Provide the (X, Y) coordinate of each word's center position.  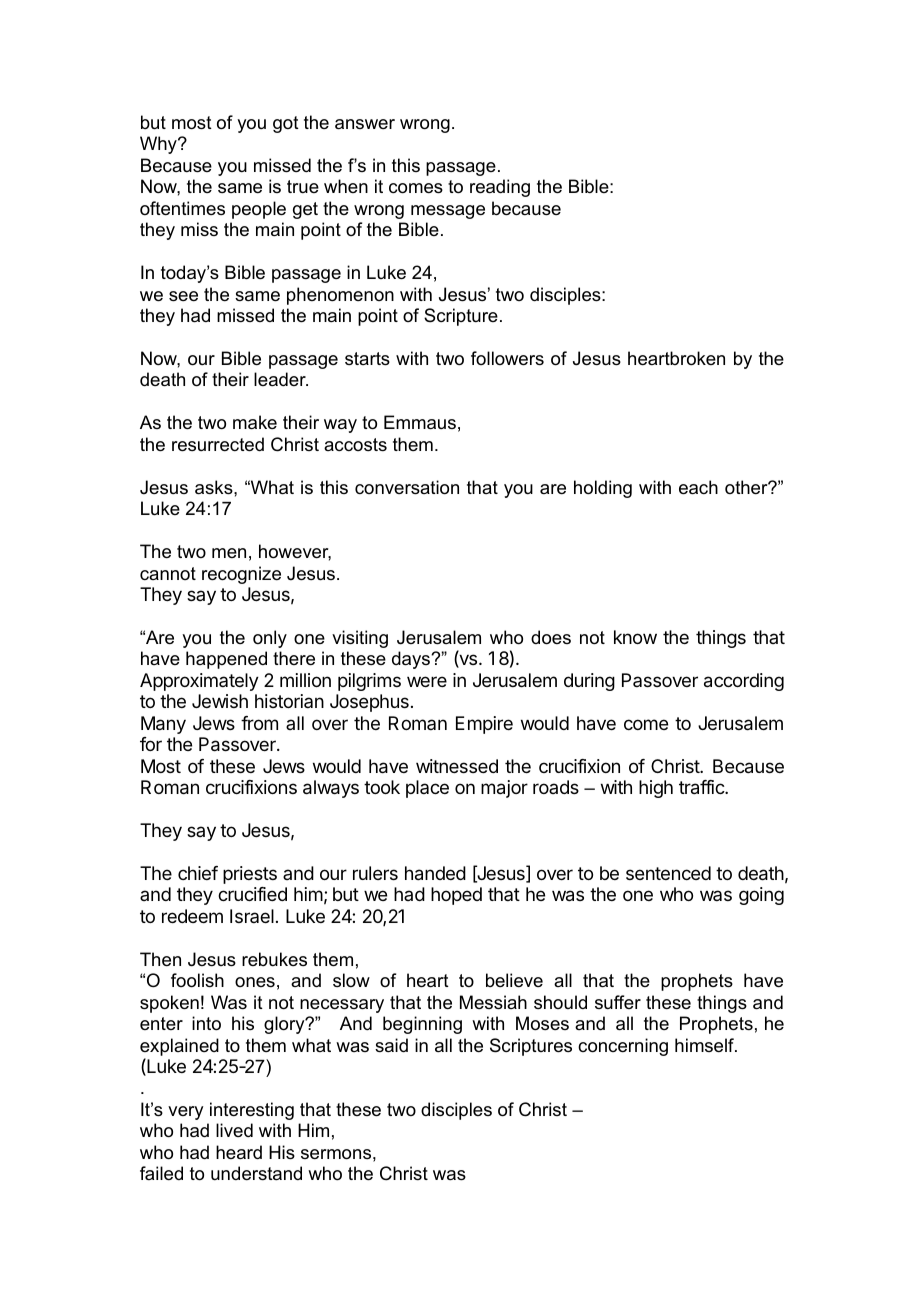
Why (159, 145)
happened (226, 660)
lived (234, 1130)
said (391, 1045)
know (635, 637)
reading (500, 188)
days (412, 660)
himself (705, 1045)
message (448, 212)
